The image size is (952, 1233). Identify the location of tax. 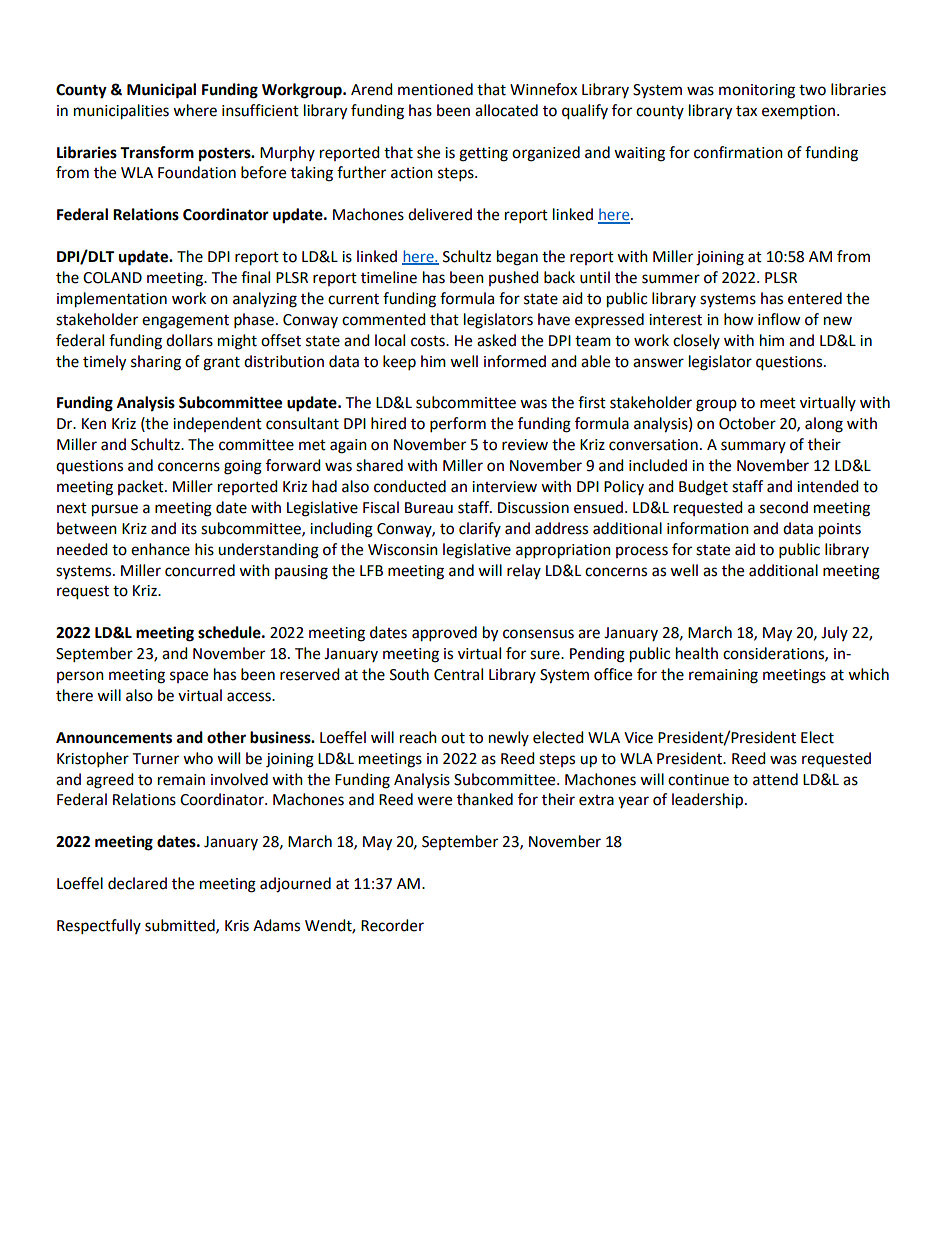
(746, 111).
